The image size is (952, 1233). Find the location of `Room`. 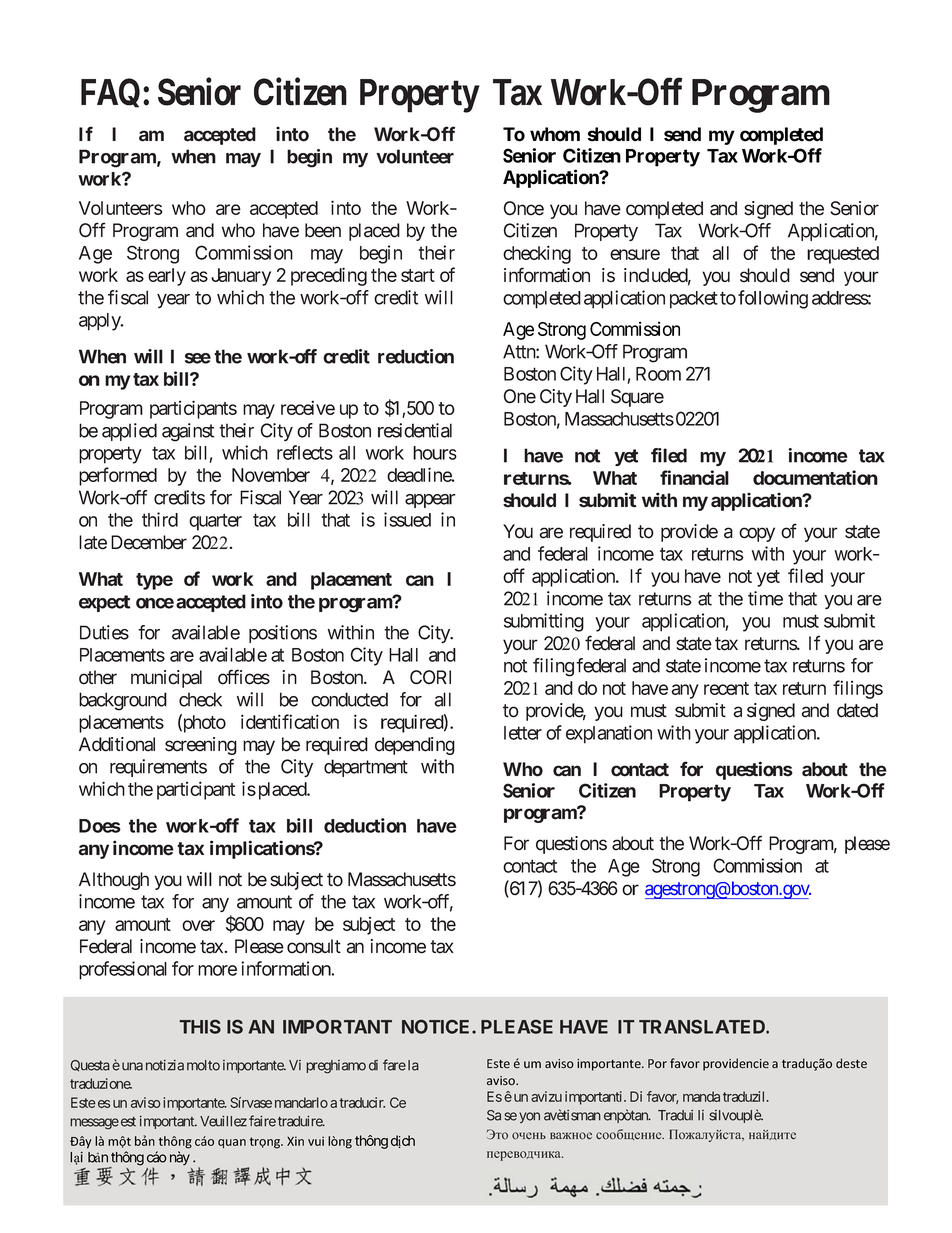

Room is located at coordinates (658, 374).
